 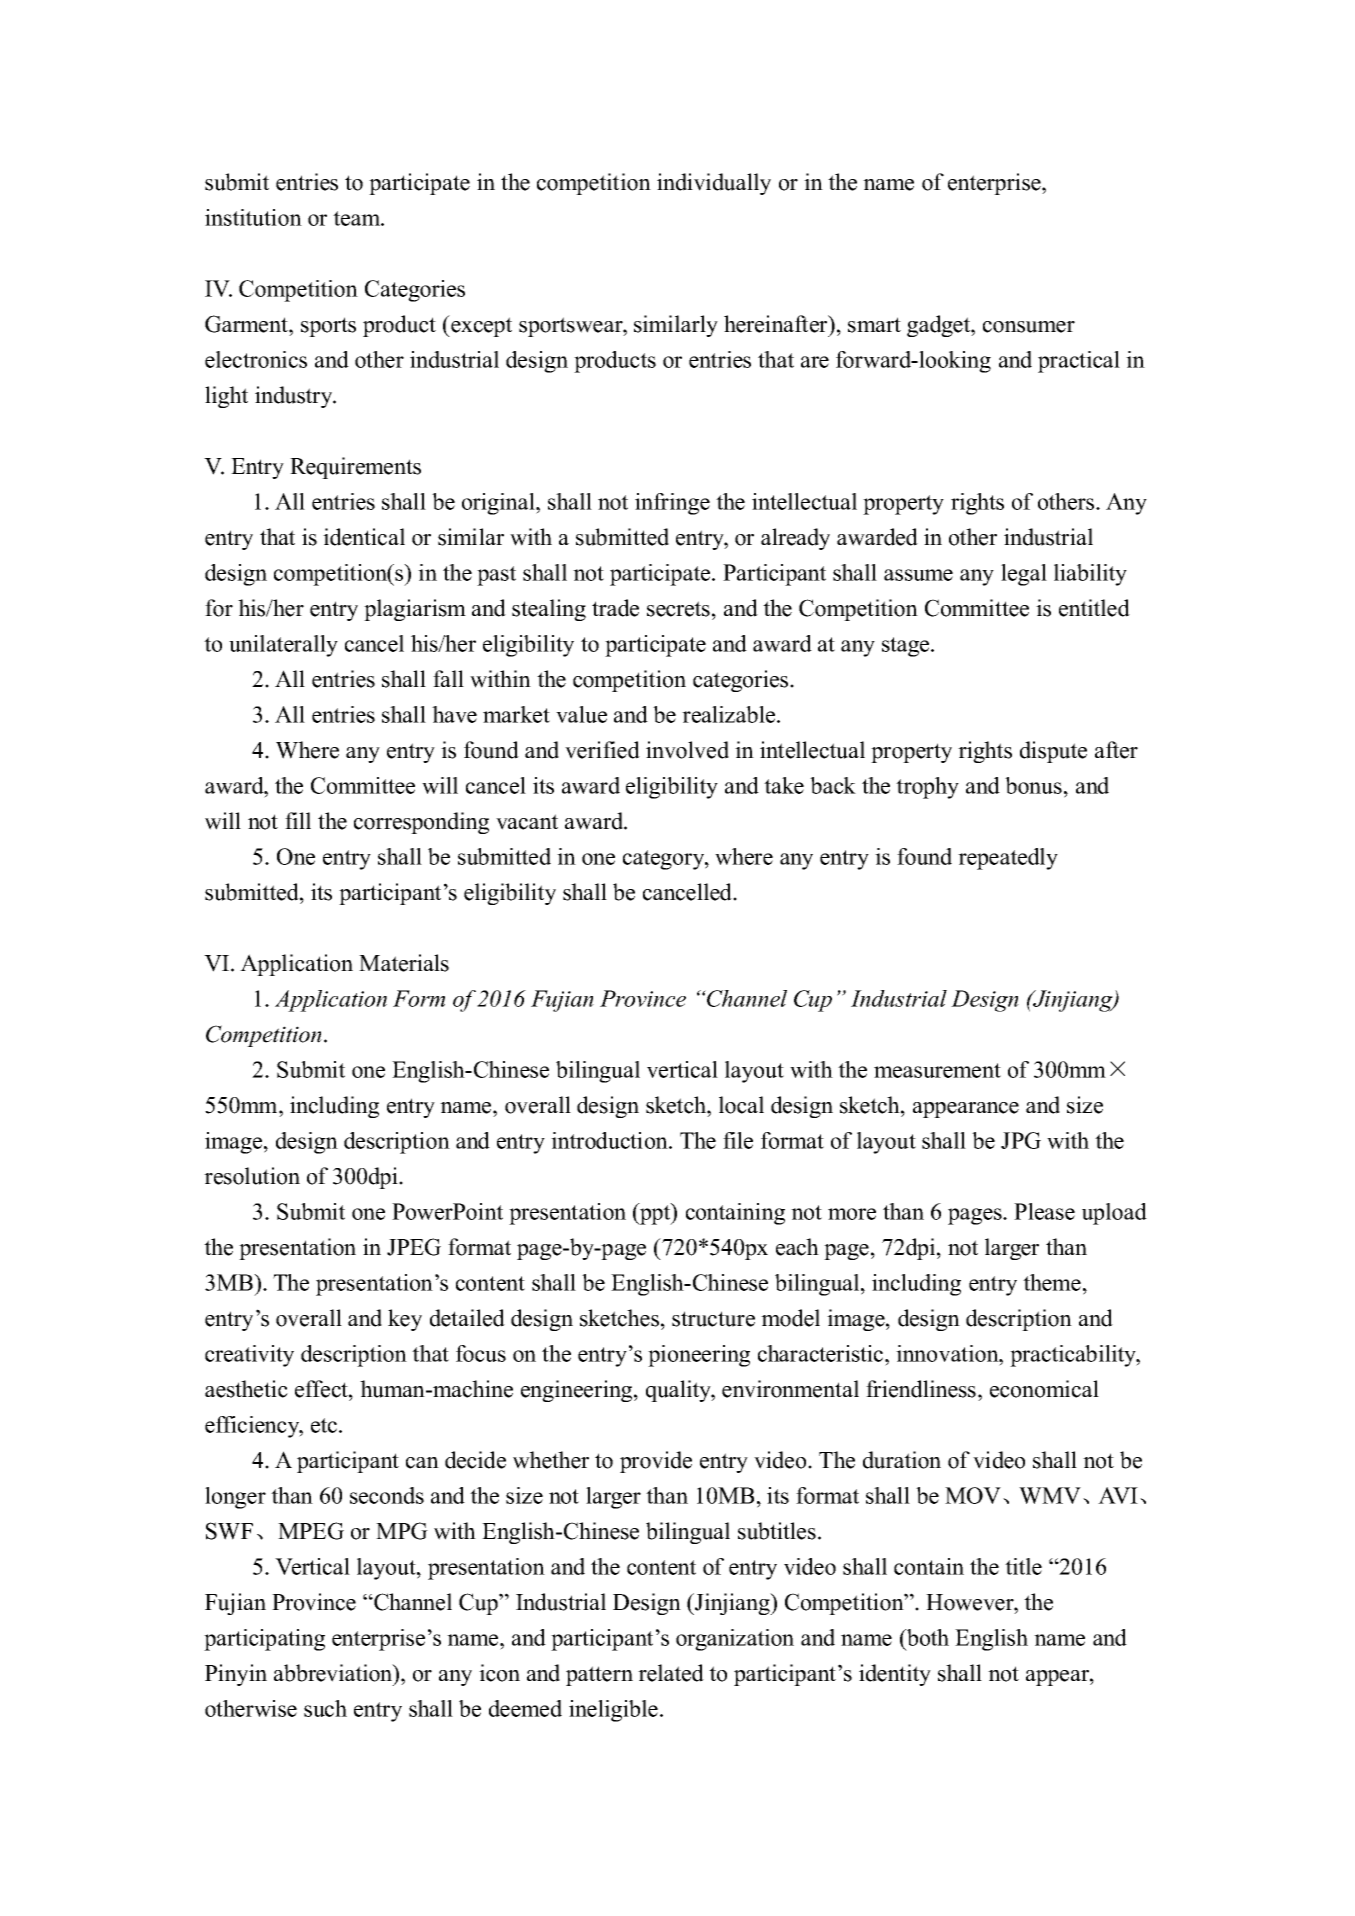 I want to click on abbreviation, so click(x=334, y=1674).
